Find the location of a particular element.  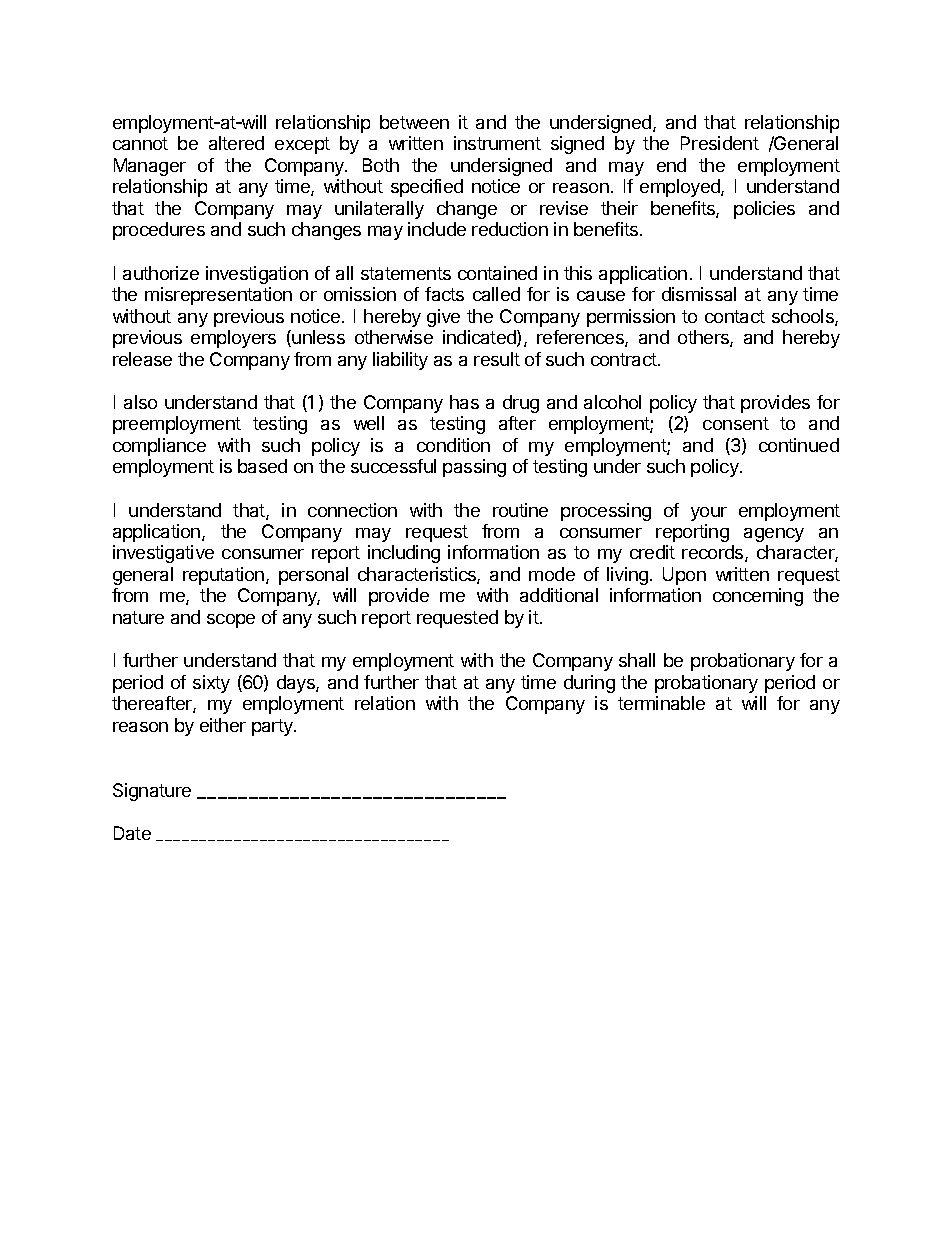

instrument is located at coordinates (497, 143).
